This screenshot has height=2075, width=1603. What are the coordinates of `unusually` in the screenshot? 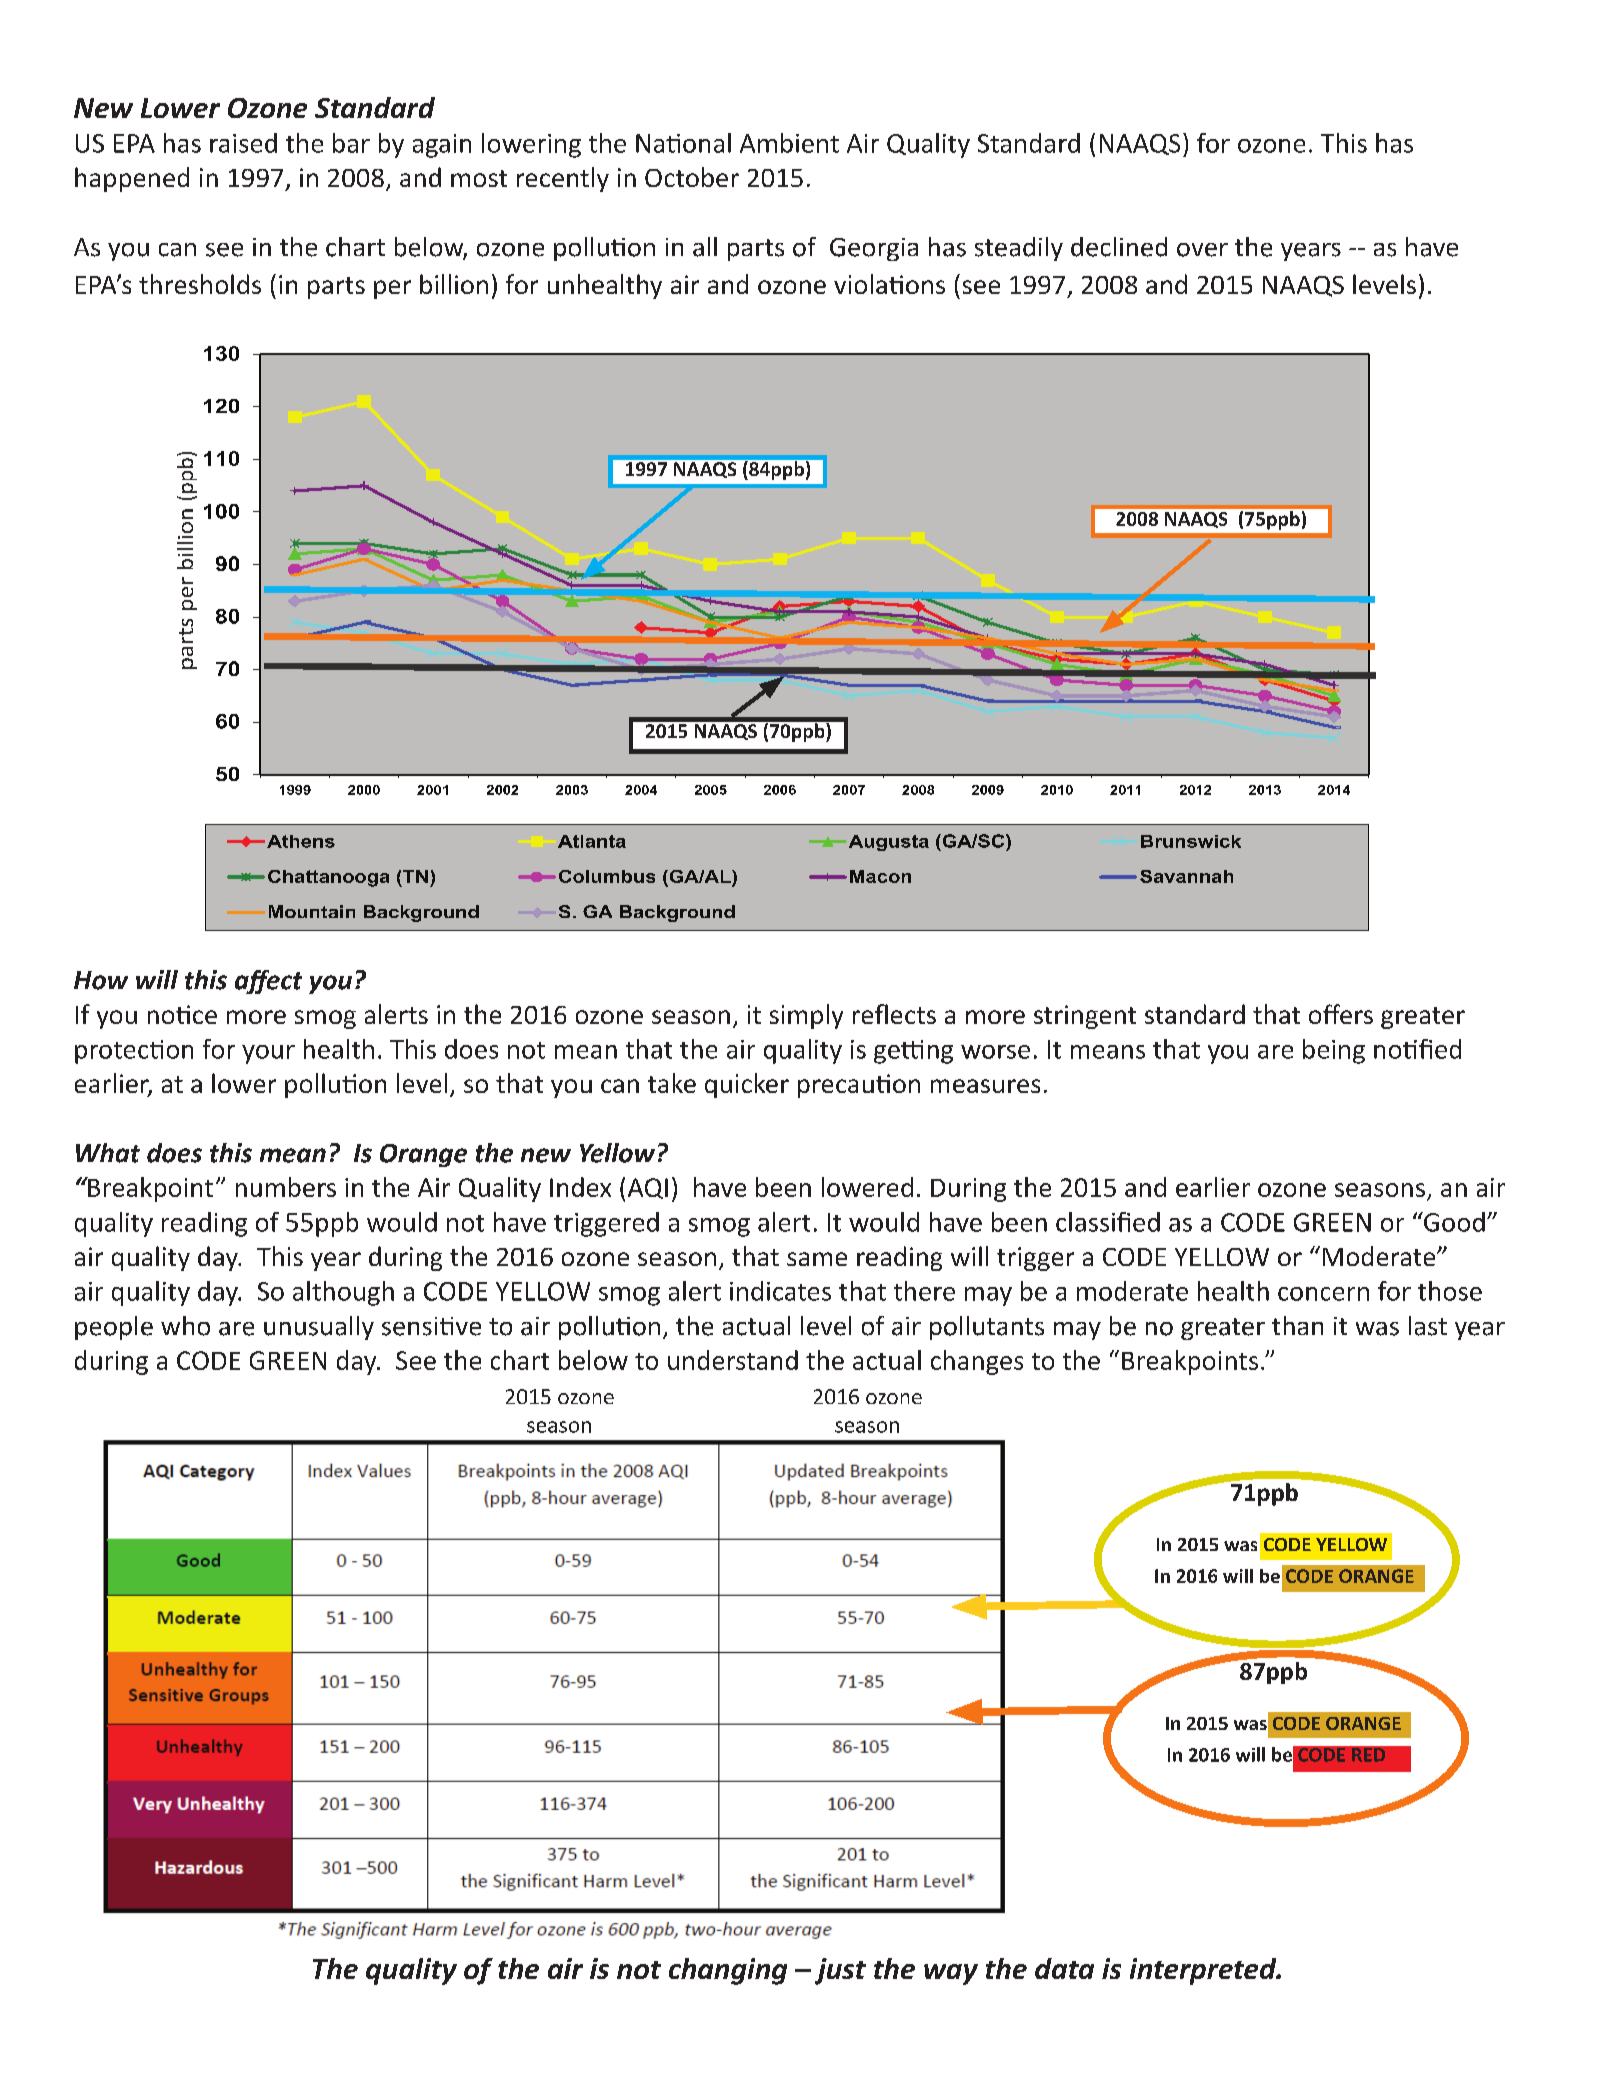 It's located at (319, 1328).
